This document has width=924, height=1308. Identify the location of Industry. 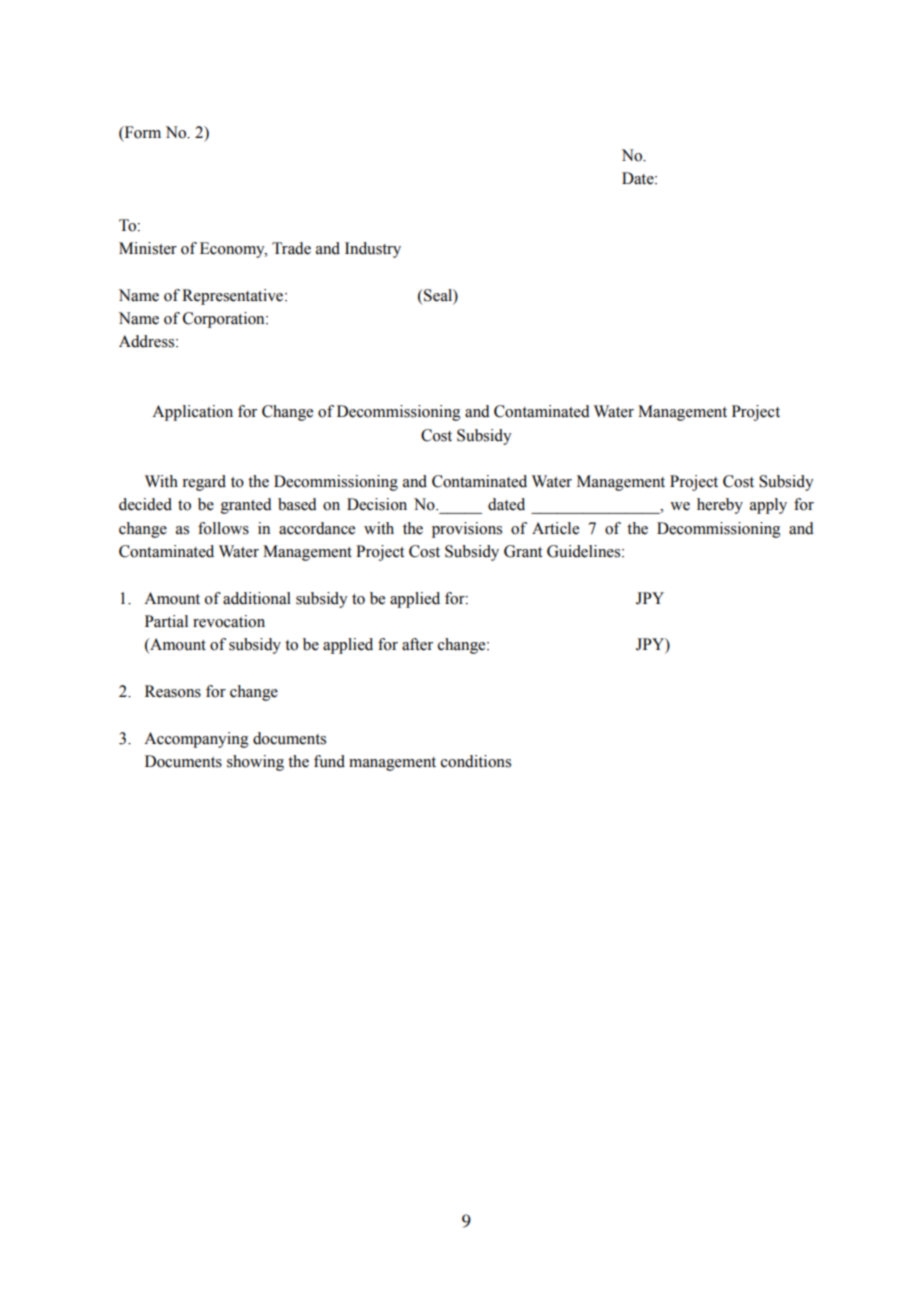
(373, 250).
